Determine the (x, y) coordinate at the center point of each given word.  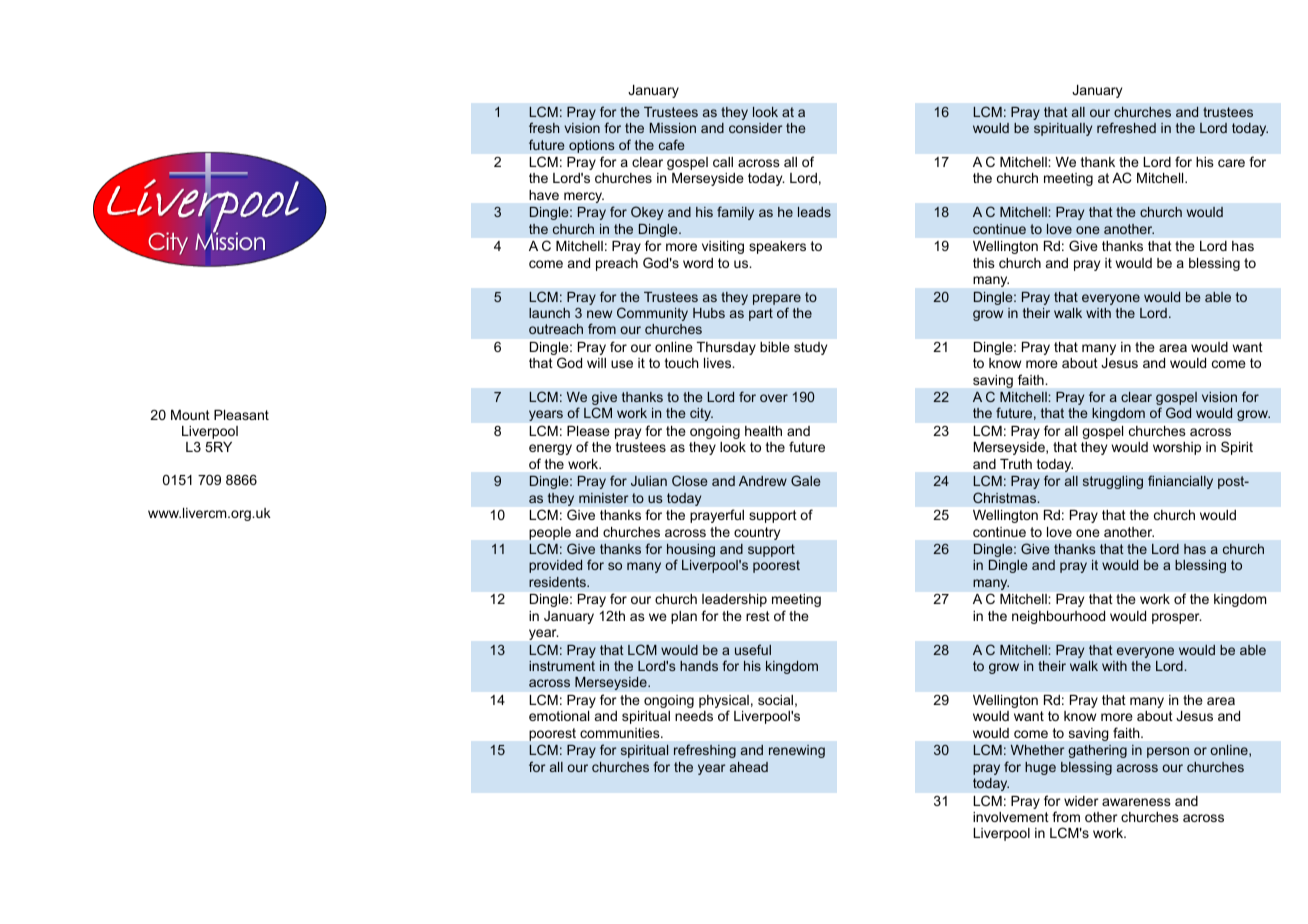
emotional (559, 716)
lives (719, 363)
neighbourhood (1058, 617)
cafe (671, 144)
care (1231, 163)
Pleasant (241, 415)
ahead (749, 767)
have (544, 195)
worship (1177, 448)
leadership (734, 600)
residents (558, 582)
